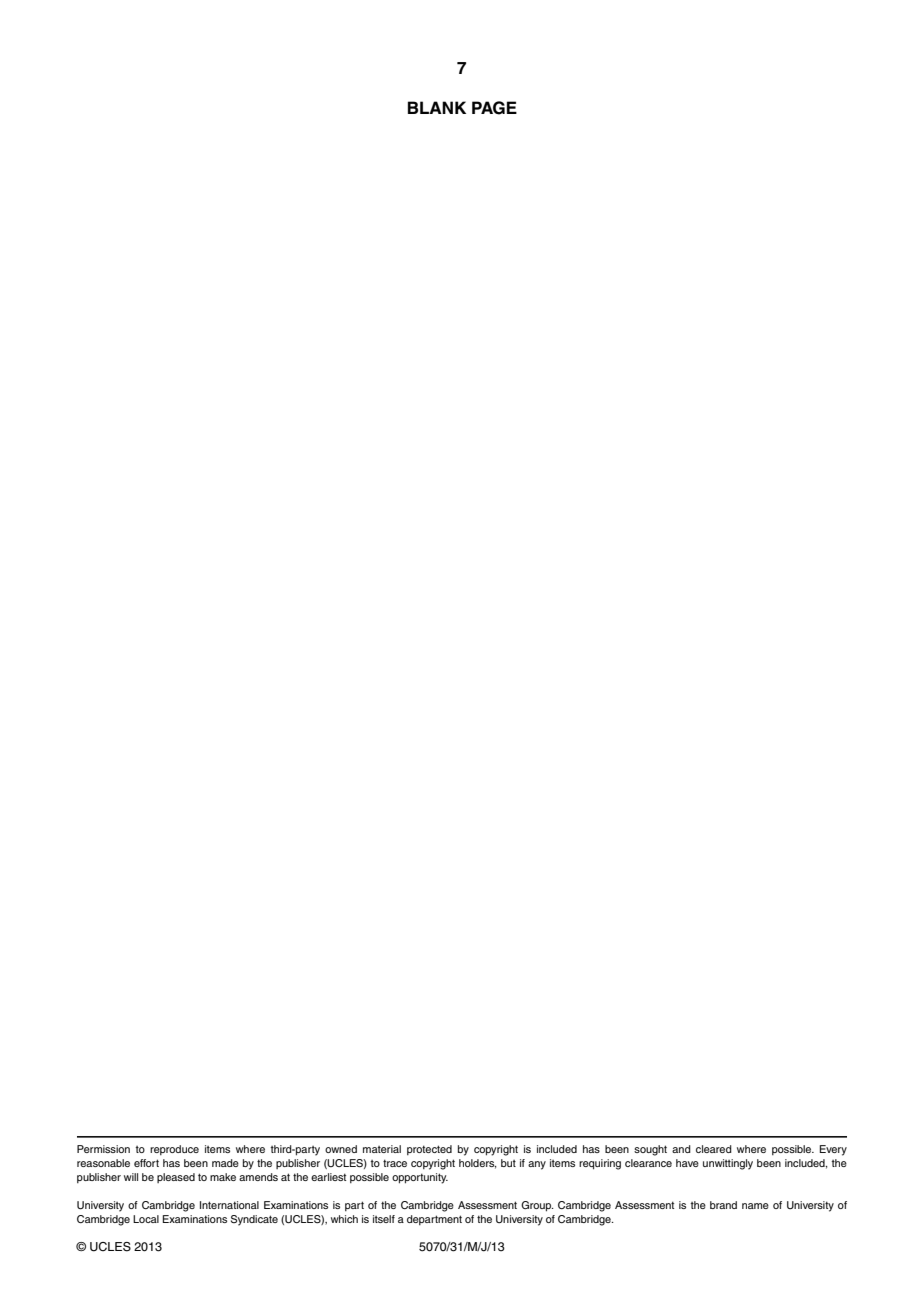 Image resolution: width=924 pixels, height=1308 pixels. Describe the element at coordinates (174, 1150) in the page. I see `reproduce` at that location.
